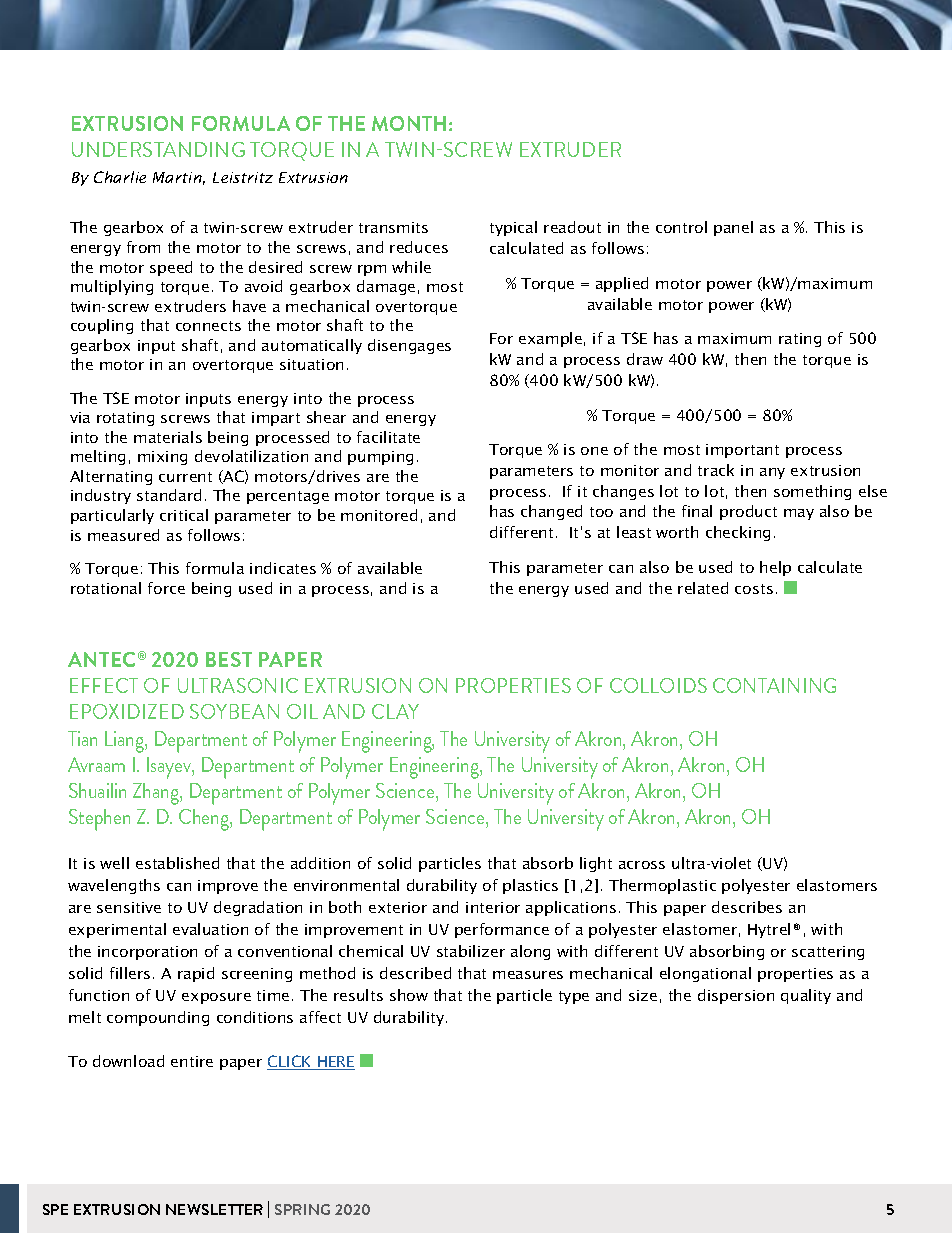  I want to click on panel, so click(733, 228).
